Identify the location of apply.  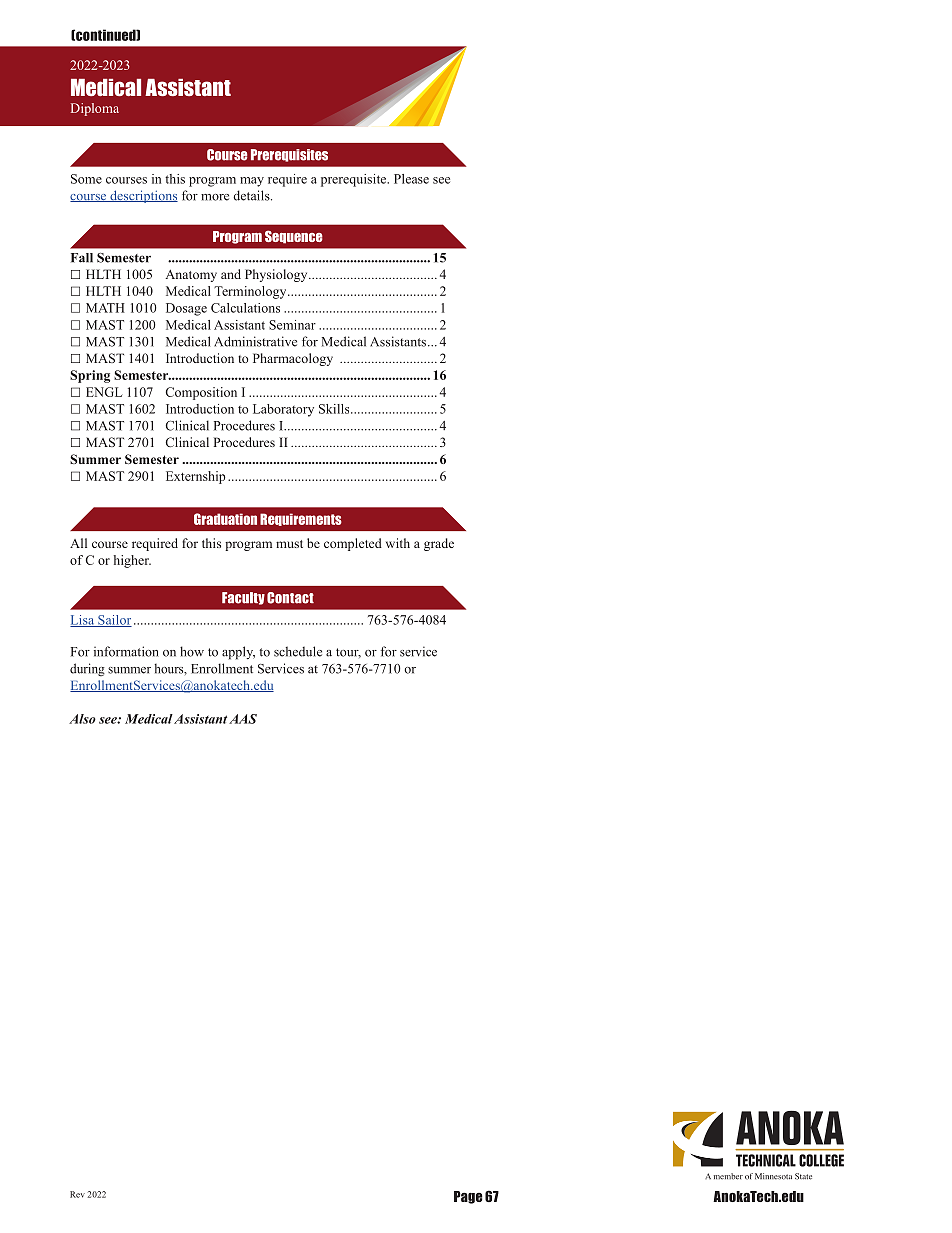
(238, 653).
